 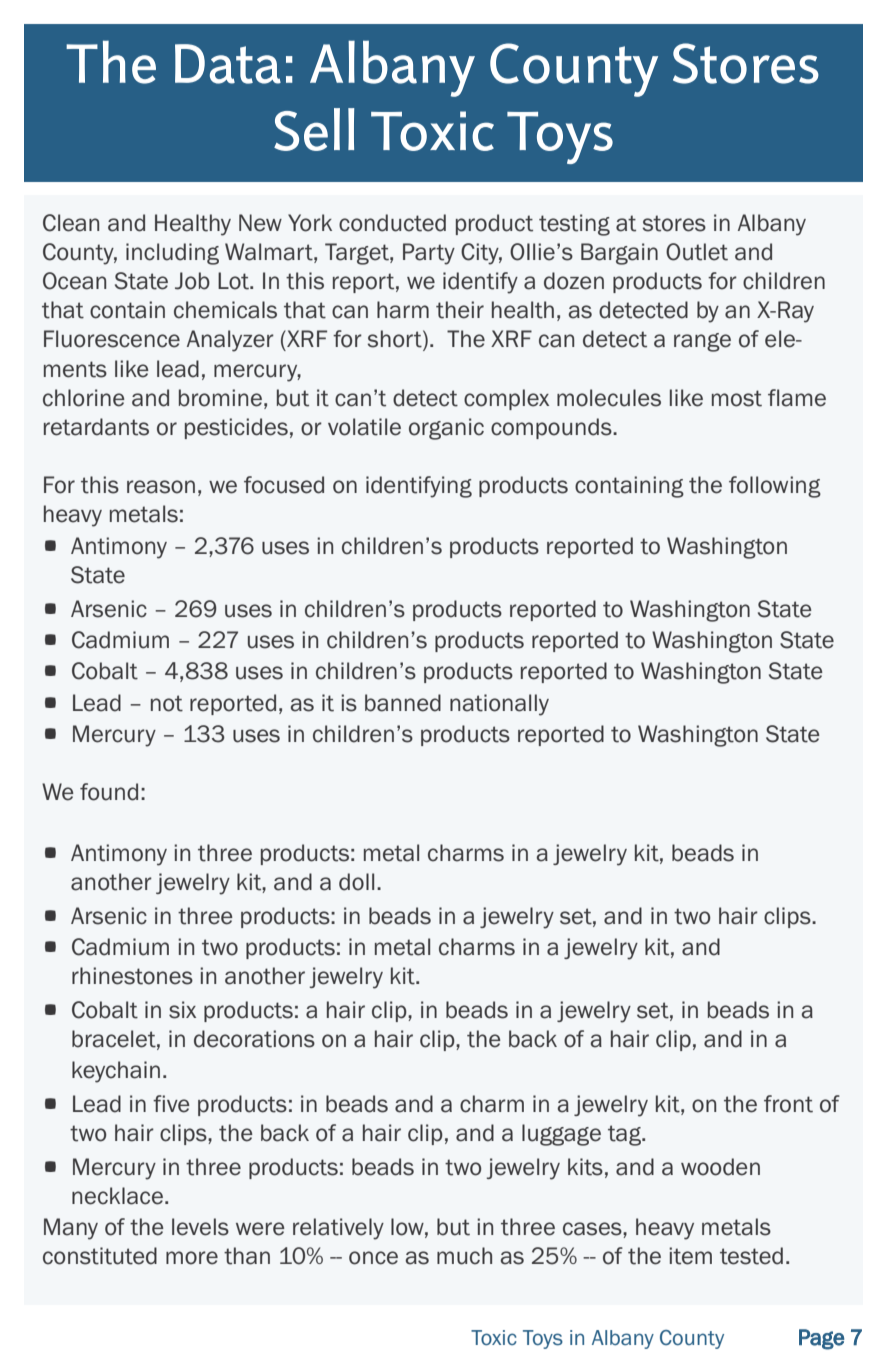 I want to click on reason, so click(x=161, y=487).
